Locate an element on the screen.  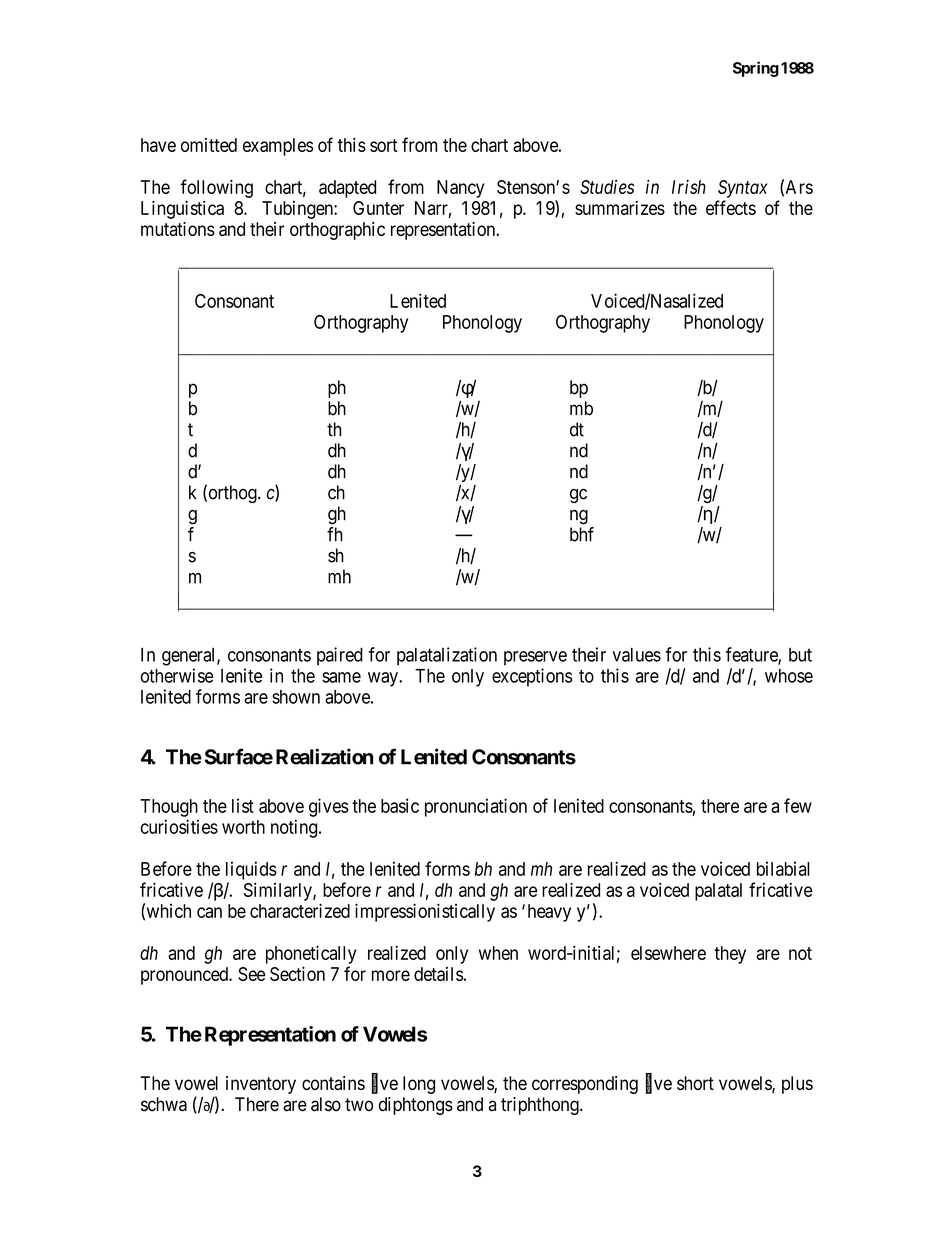
effects is located at coordinates (731, 207).
